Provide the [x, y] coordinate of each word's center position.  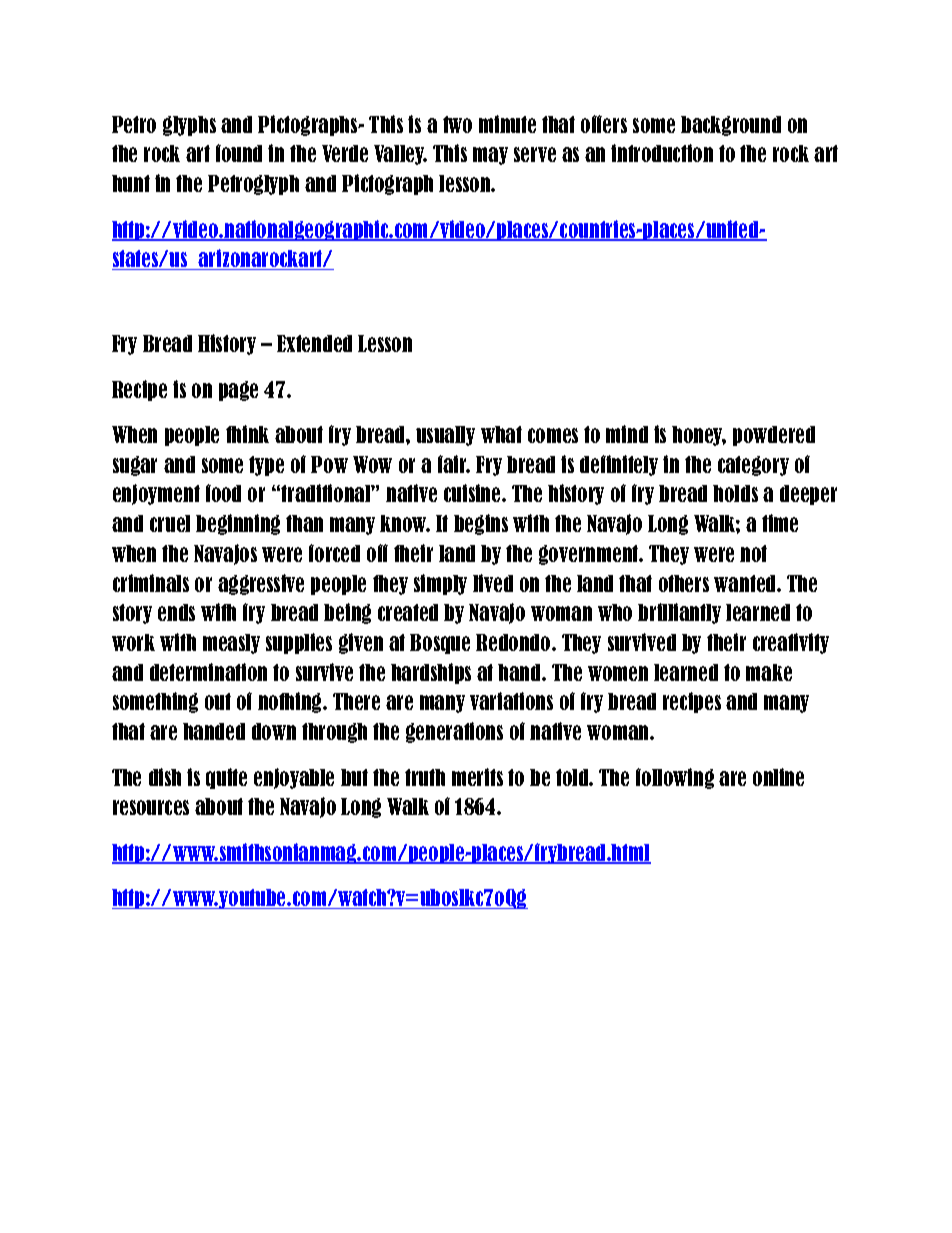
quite [226, 778]
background [731, 126]
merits [477, 777]
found [239, 153]
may [490, 156]
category [753, 466]
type [266, 466]
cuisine [473, 493]
